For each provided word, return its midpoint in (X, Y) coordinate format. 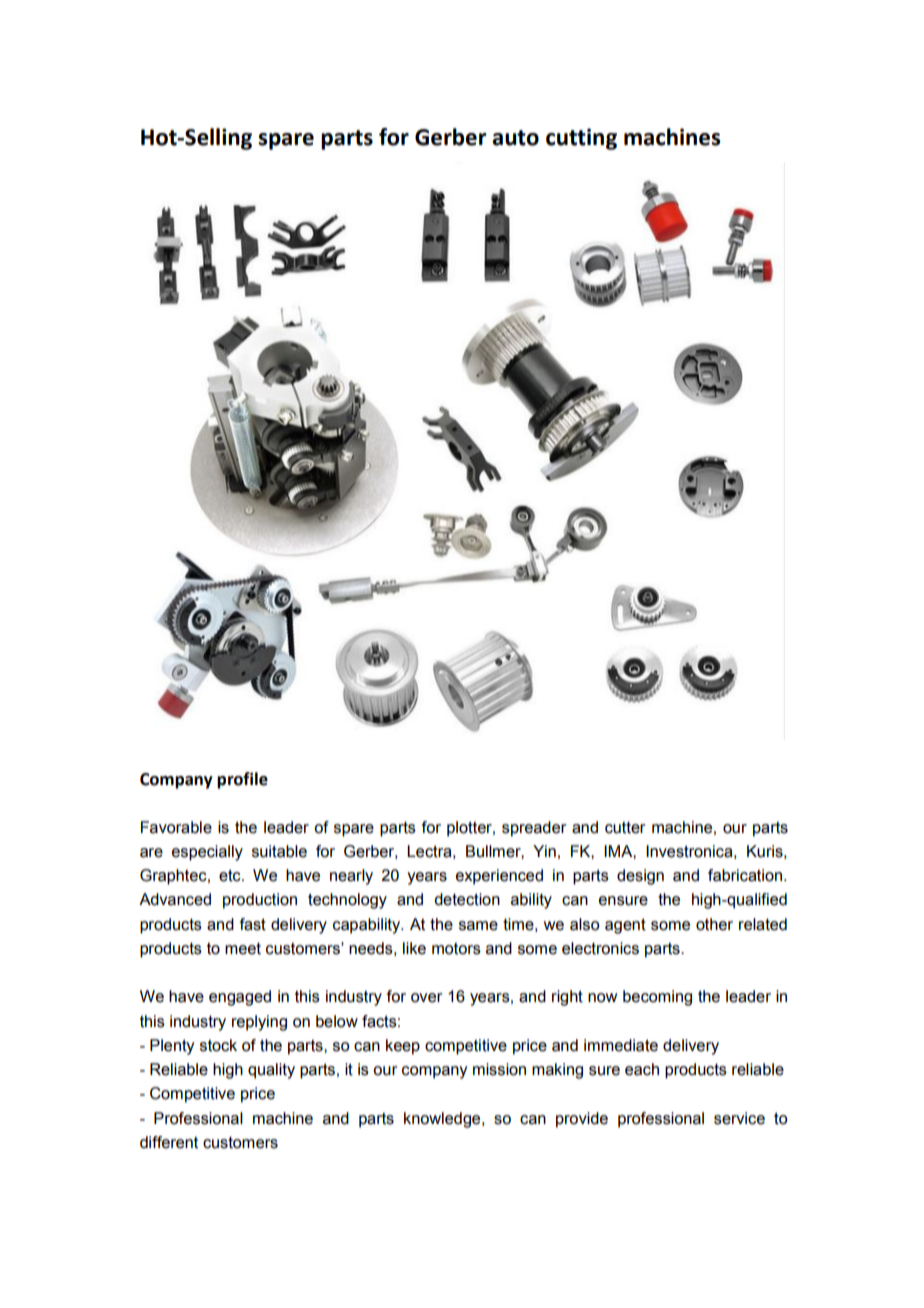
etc (231, 875)
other (714, 924)
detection (467, 899)
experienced (499, 877)
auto (515, 138)
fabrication (746, 875)
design (640, 877)
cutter (625, 827)
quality (271, 1071)
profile (242, 780)
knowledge (443, 1120)
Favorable (176, 827)
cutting (581, 139)
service (739, 1118)
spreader (534, 829)
